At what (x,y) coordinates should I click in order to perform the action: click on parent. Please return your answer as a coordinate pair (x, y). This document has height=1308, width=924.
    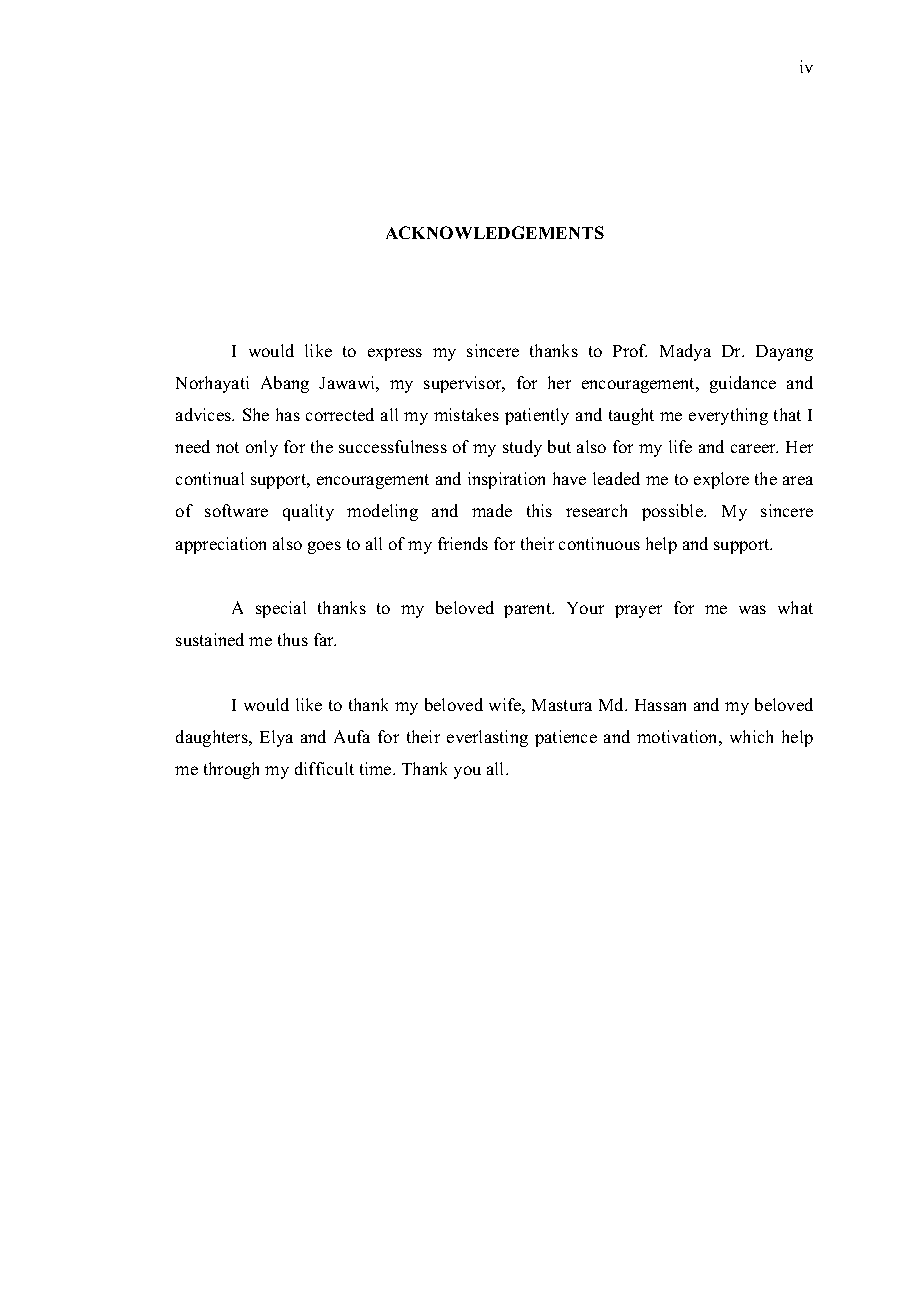
    Looking at the image, I should click on (529, 610).
